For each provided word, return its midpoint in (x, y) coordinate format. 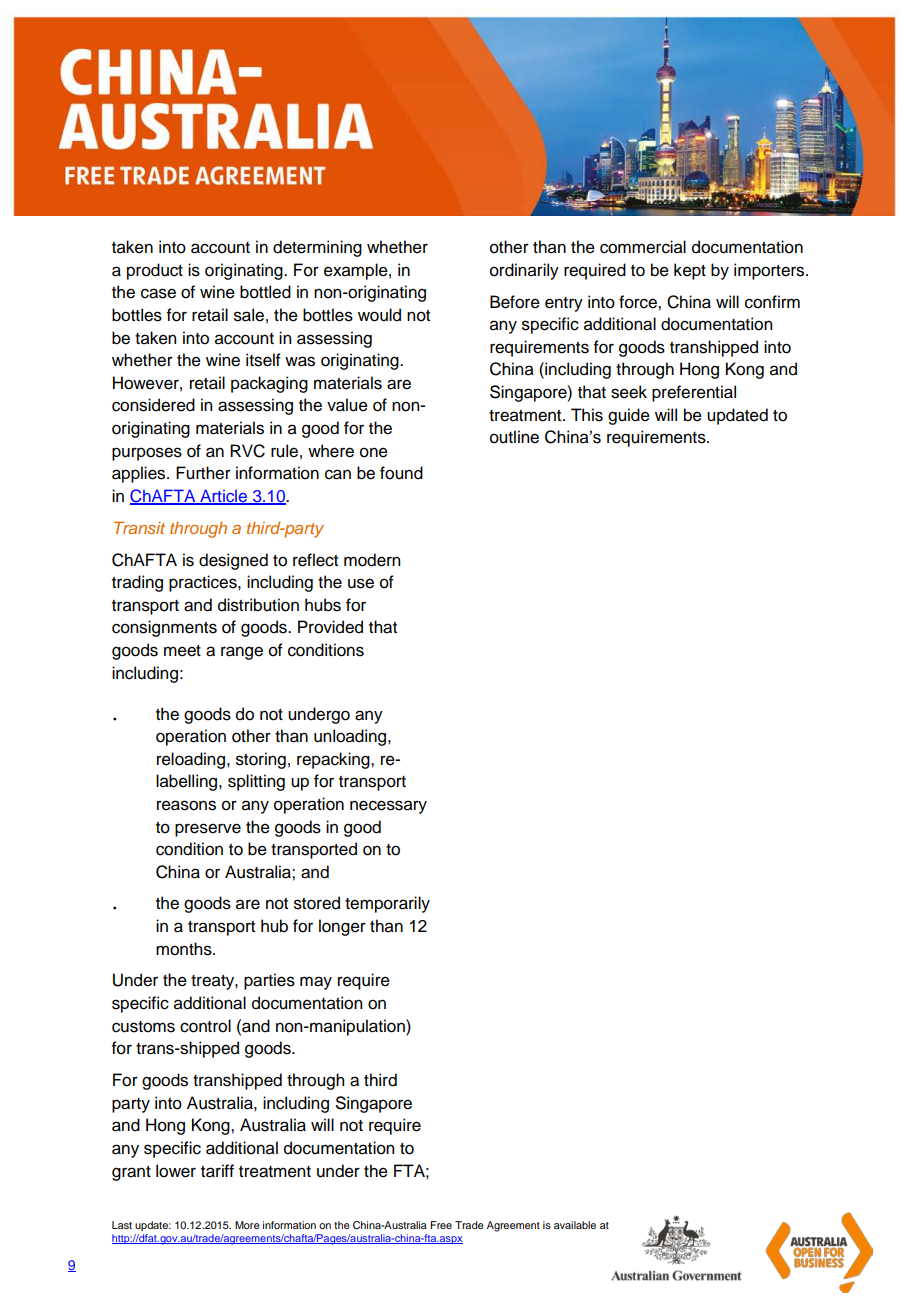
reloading (191, 760)
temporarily (387, 904)
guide (629, 416)
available (575, 1225)
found (401, 473)
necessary (388, 807)
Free (441, 1225)
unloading (351, 737)
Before (515, 302)
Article (223, 497)
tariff (217, 1171)
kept (690, 271)
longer (342, 927)
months (185, 949)
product (155, 271)
